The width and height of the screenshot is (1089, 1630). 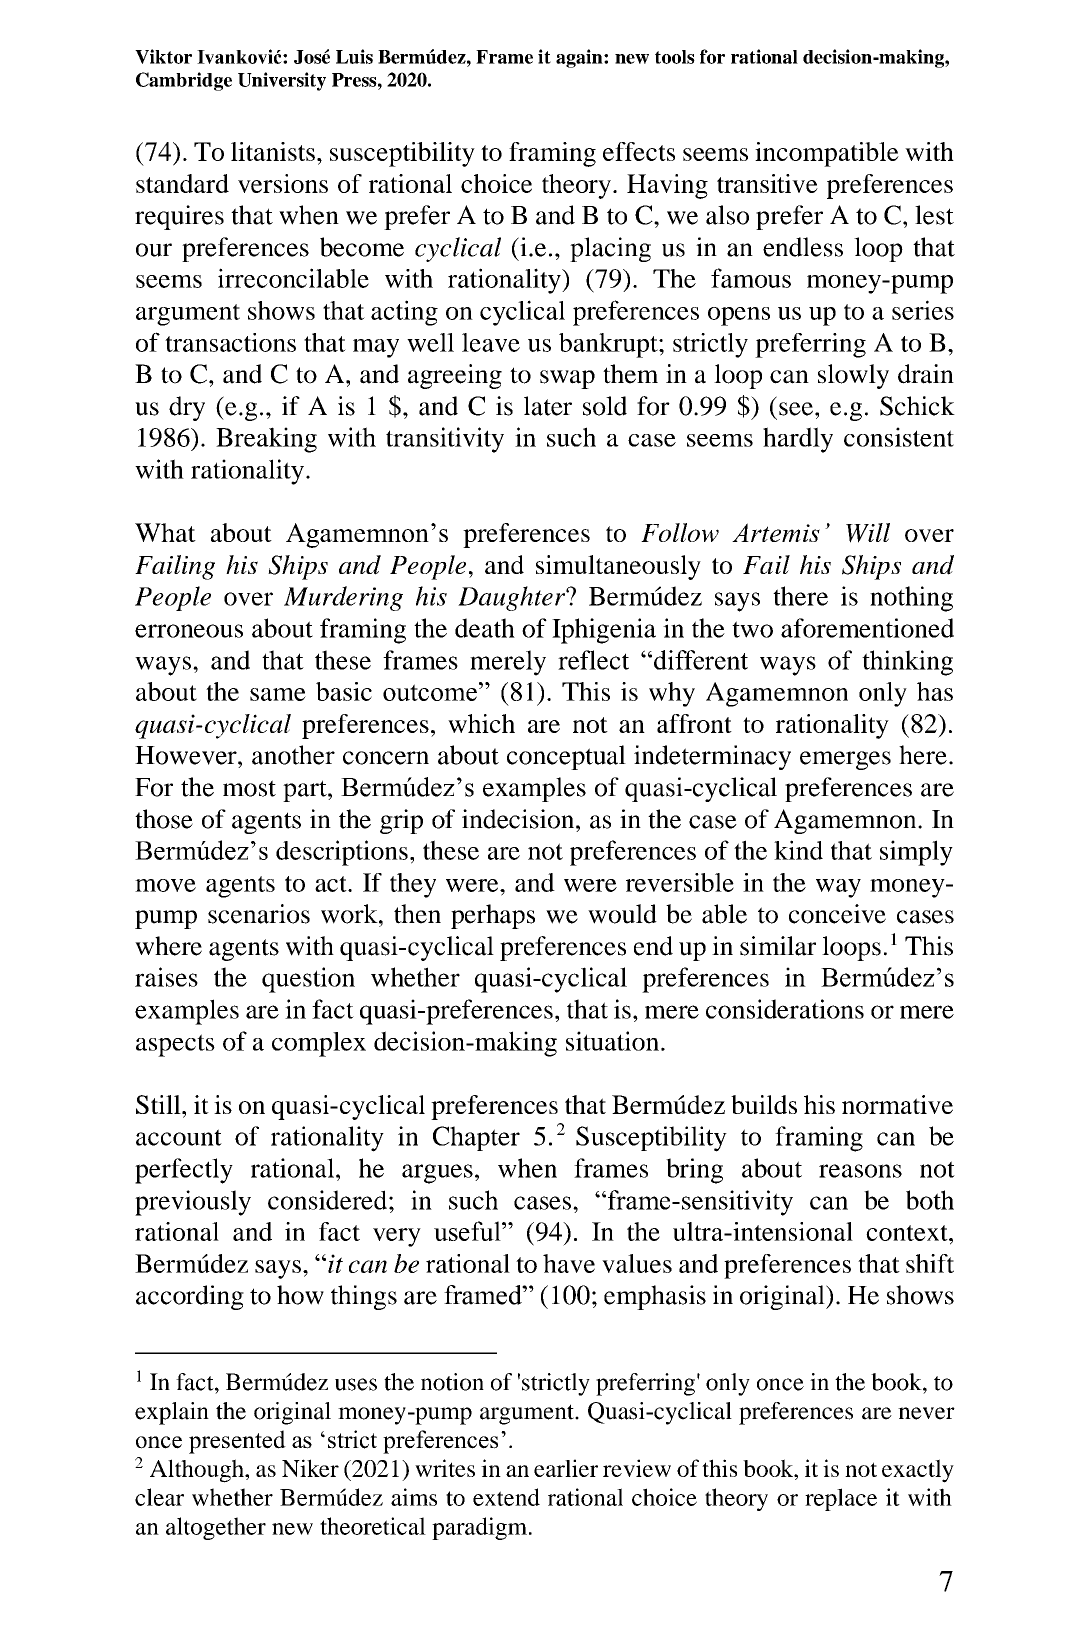 I want to click on earlier, so click(x=566, y=1468).
